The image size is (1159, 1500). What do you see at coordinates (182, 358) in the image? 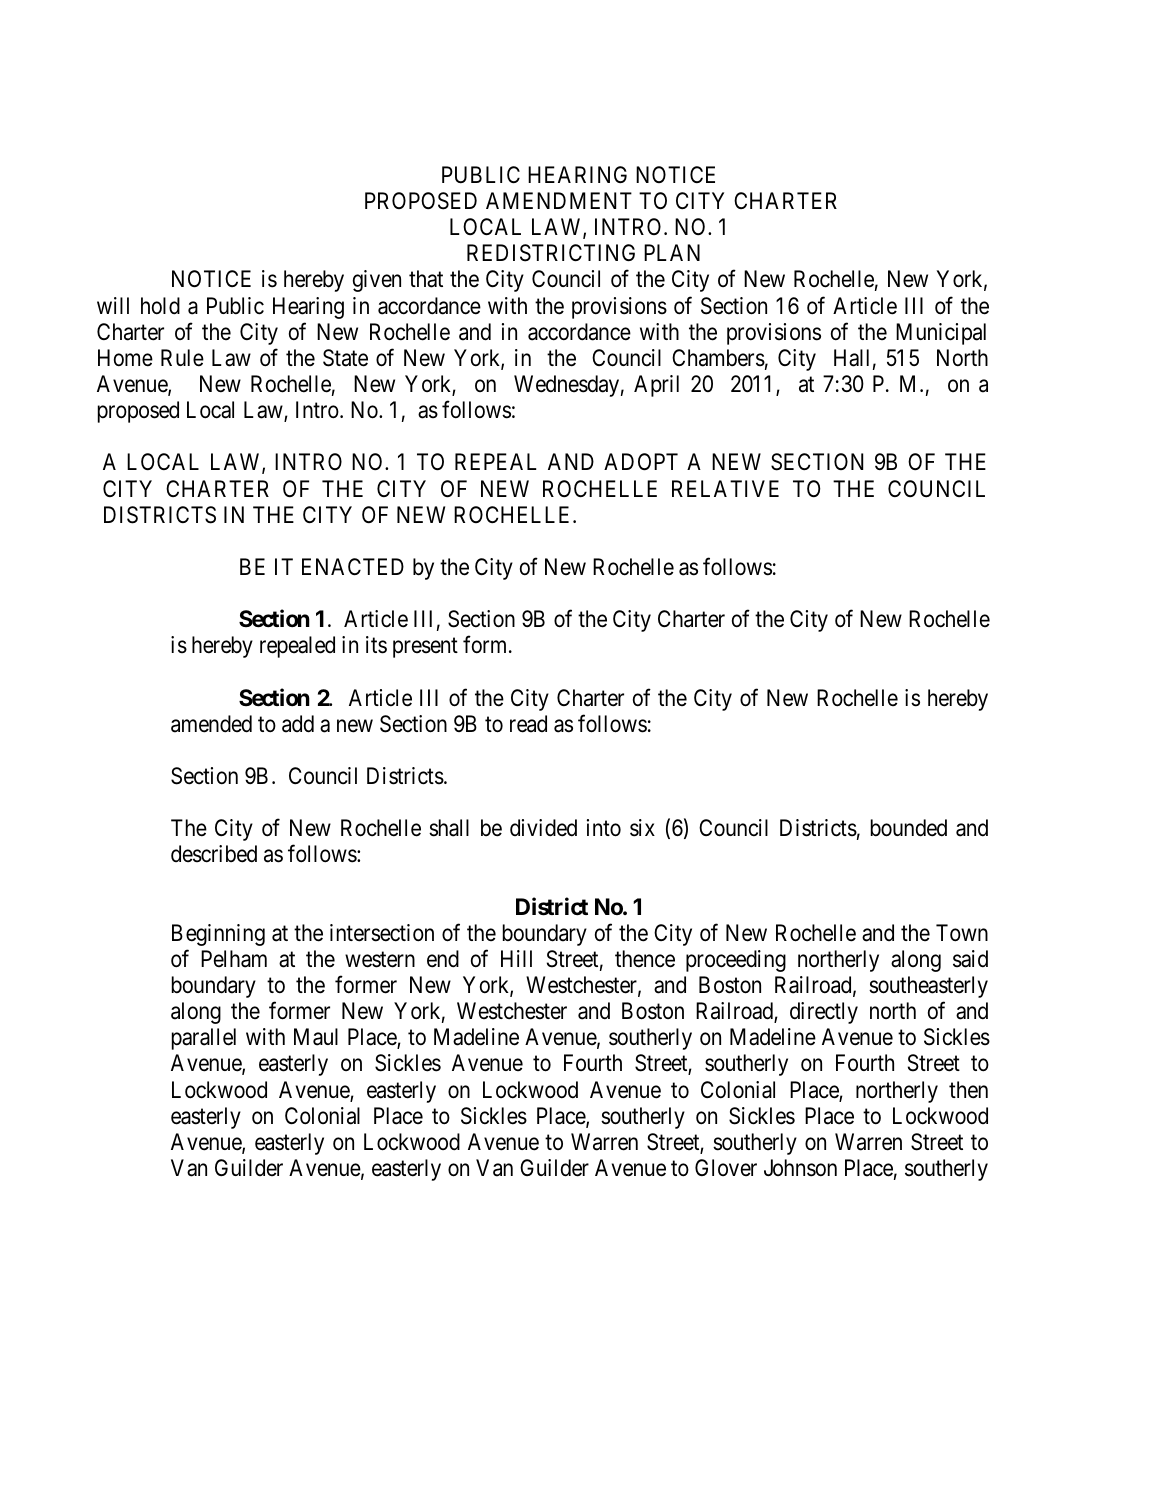
I see `Rule` at bounding box center [182, 358].
